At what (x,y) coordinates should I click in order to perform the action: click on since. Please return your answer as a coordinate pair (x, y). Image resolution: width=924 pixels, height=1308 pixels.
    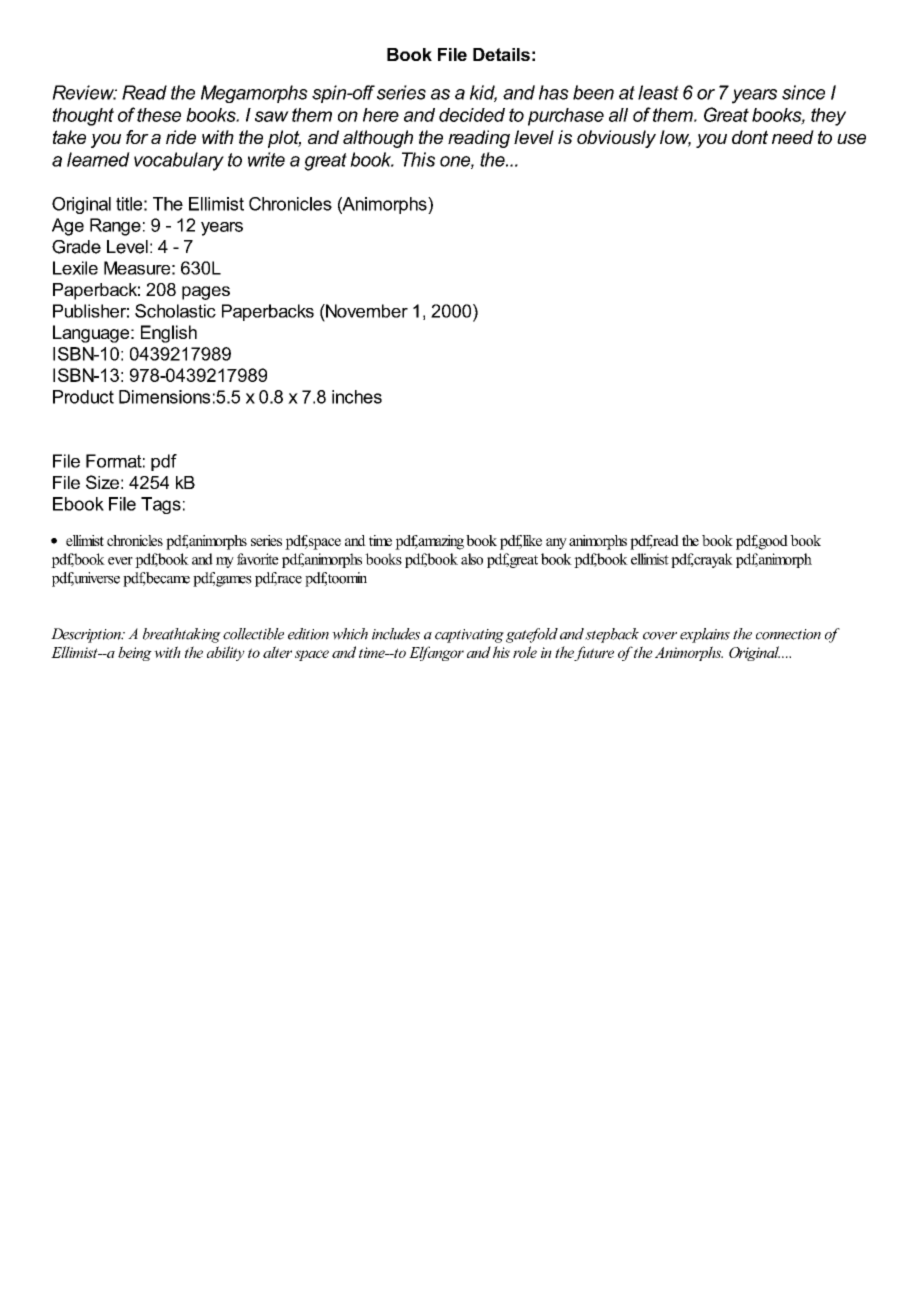
    Looking at the image, I should click on (803, 92).
